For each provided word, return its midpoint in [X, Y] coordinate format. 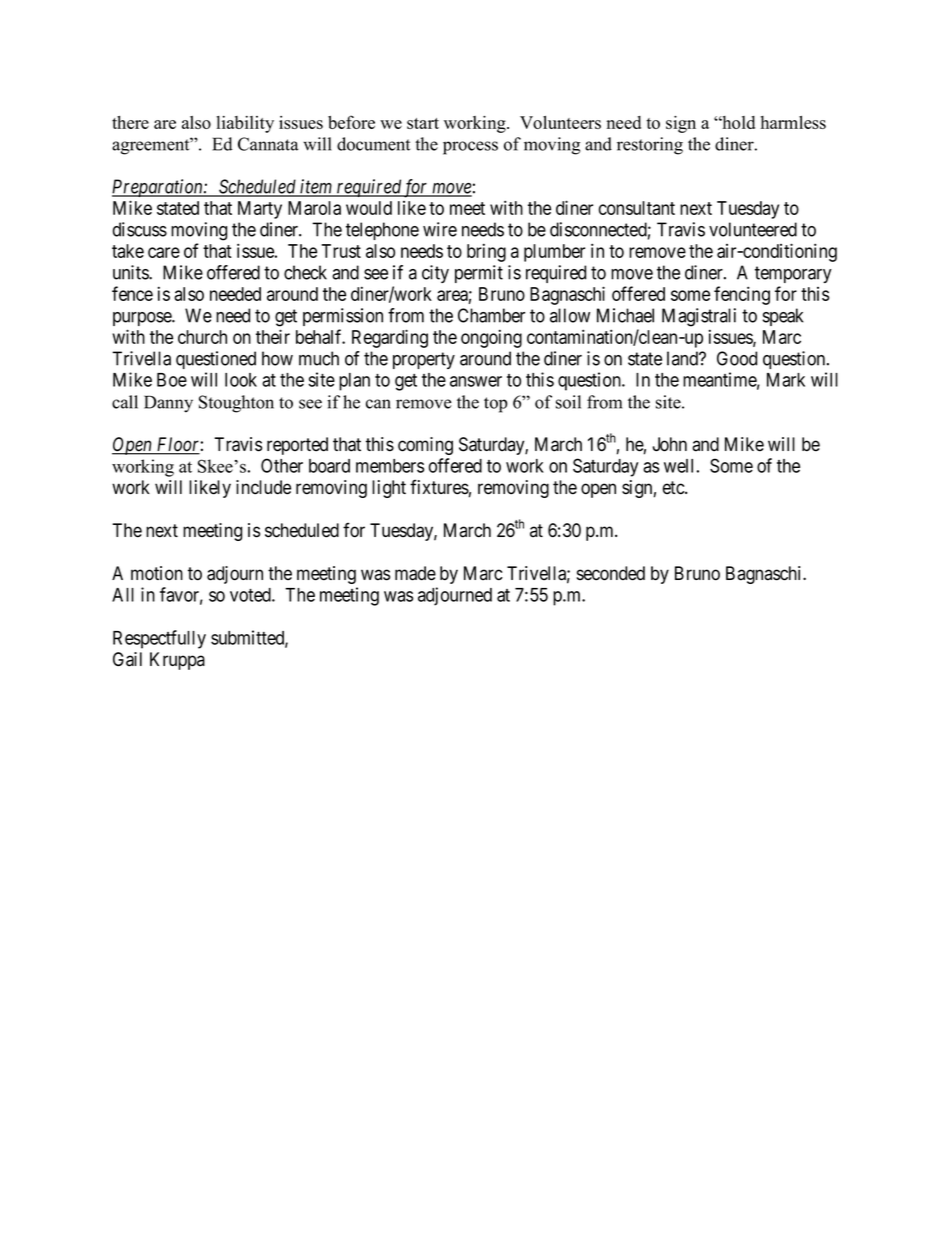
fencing [742, 295]
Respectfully [159, 639]
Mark [786, 380]
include [263, 487]
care [164, 252]
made [415, 573]
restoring [650, 146]
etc [674, 488]
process [470, 148]
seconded [611, 573]
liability [245, 124]
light [389, 489]
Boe [172, 380]
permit [479, 274]
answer [476, 381]
